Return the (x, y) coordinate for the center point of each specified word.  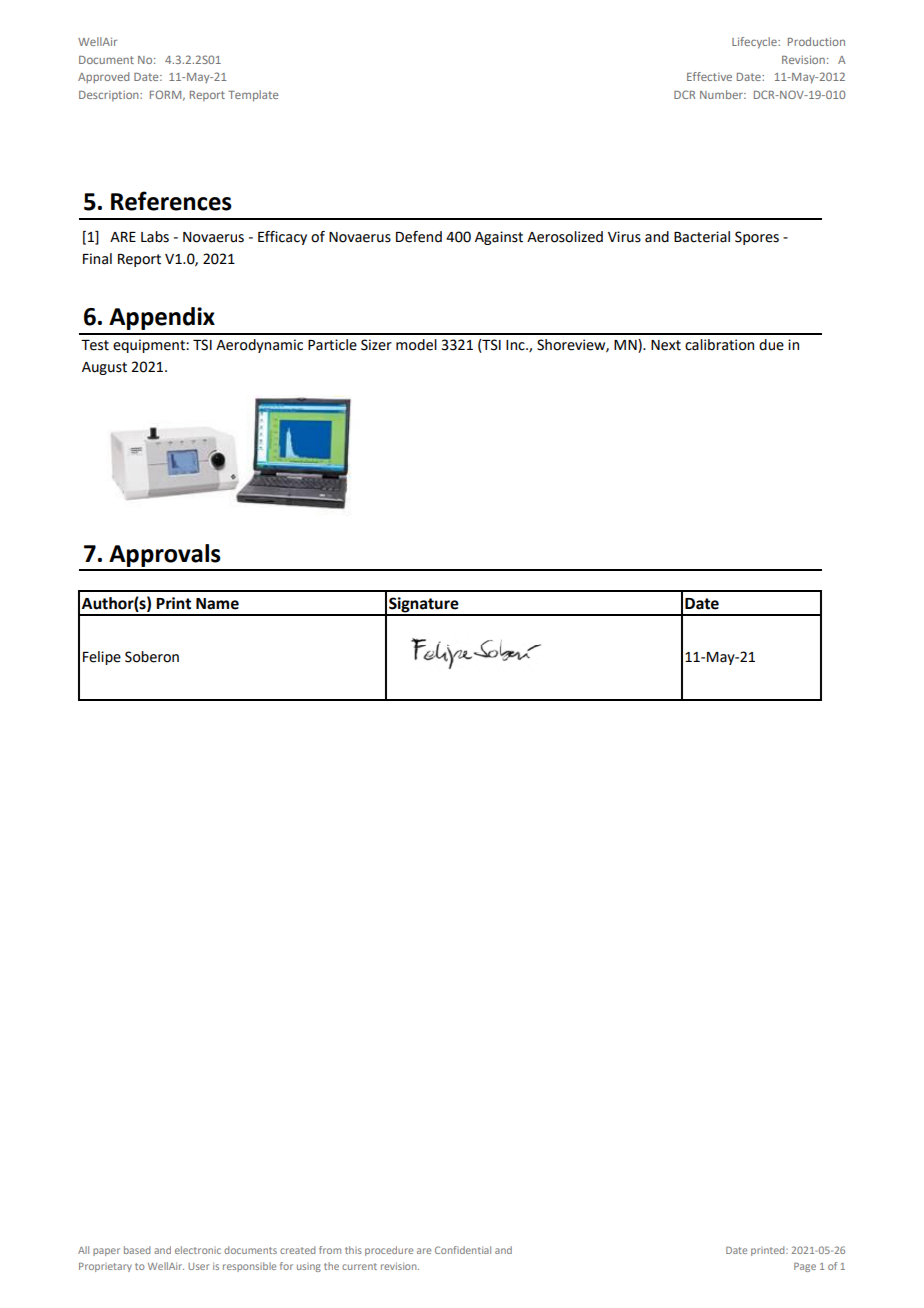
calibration (719, 345)
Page (805, 1267)
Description (110, 95)
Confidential (463, 1250)
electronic (198, 1250)
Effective (709, 76)
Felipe (102, 658)
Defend (419, 237)
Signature (424, 606)
